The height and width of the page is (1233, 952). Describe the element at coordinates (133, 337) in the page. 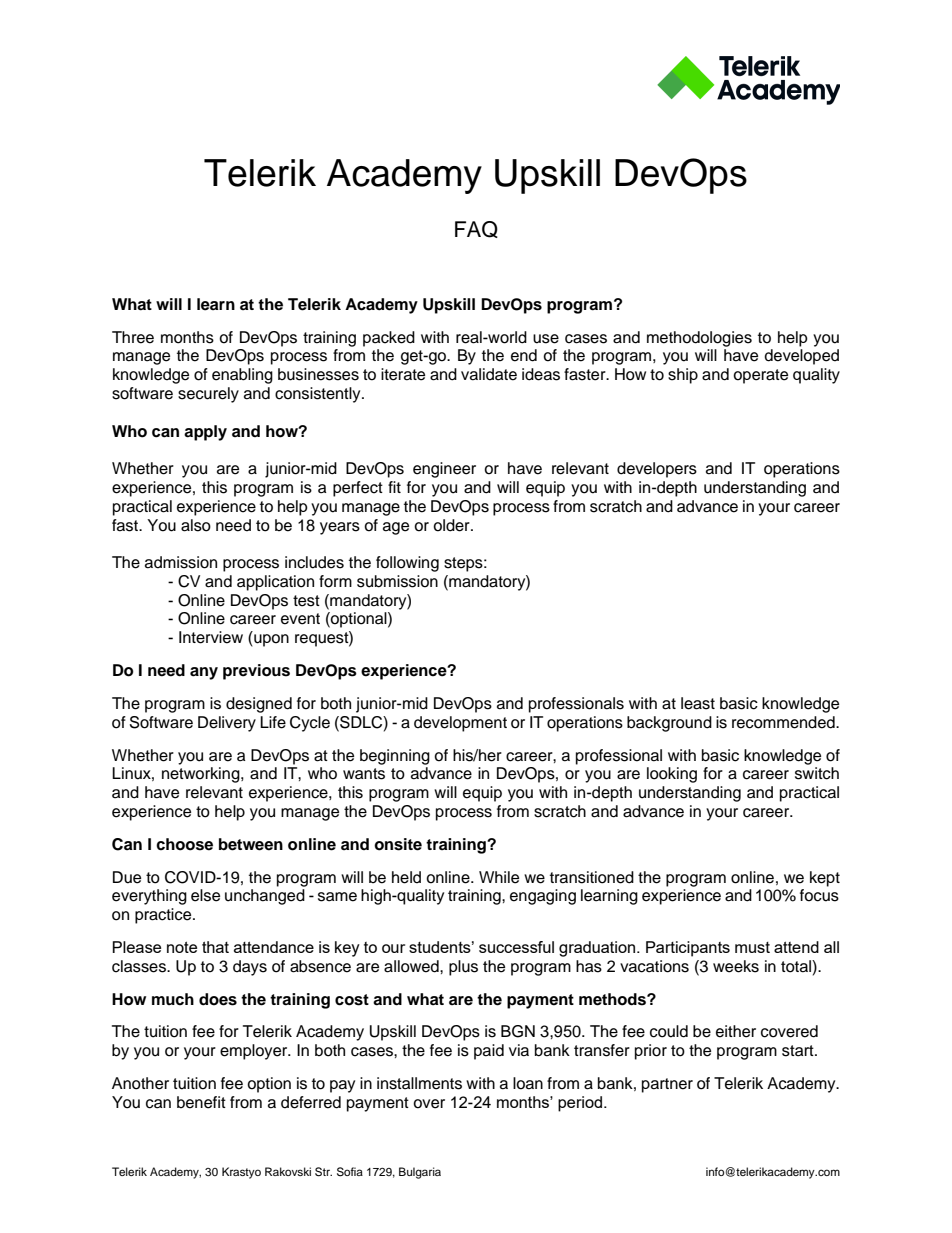

I see `Three` at that location.
